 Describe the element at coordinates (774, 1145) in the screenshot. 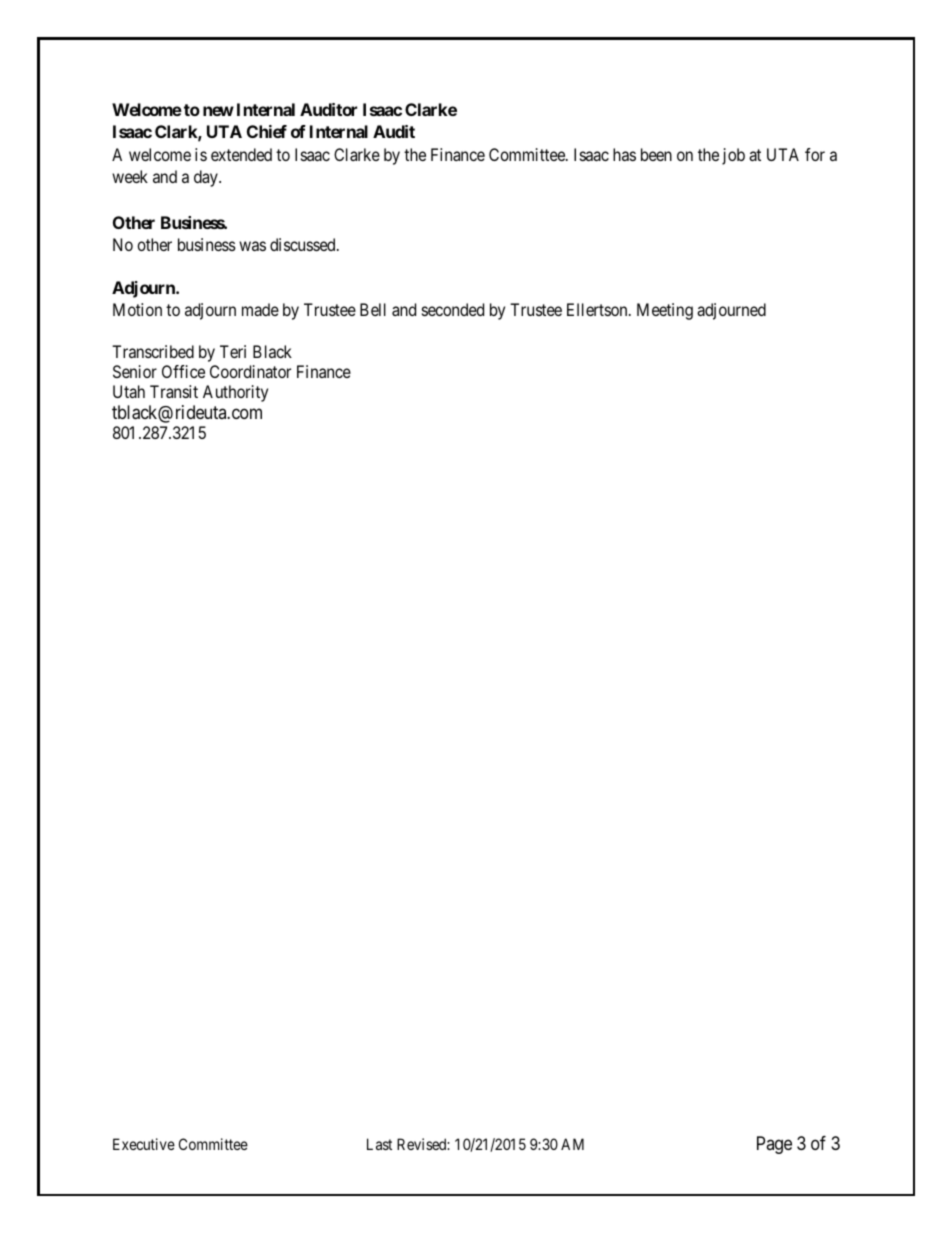

I see `Page` at that location.
